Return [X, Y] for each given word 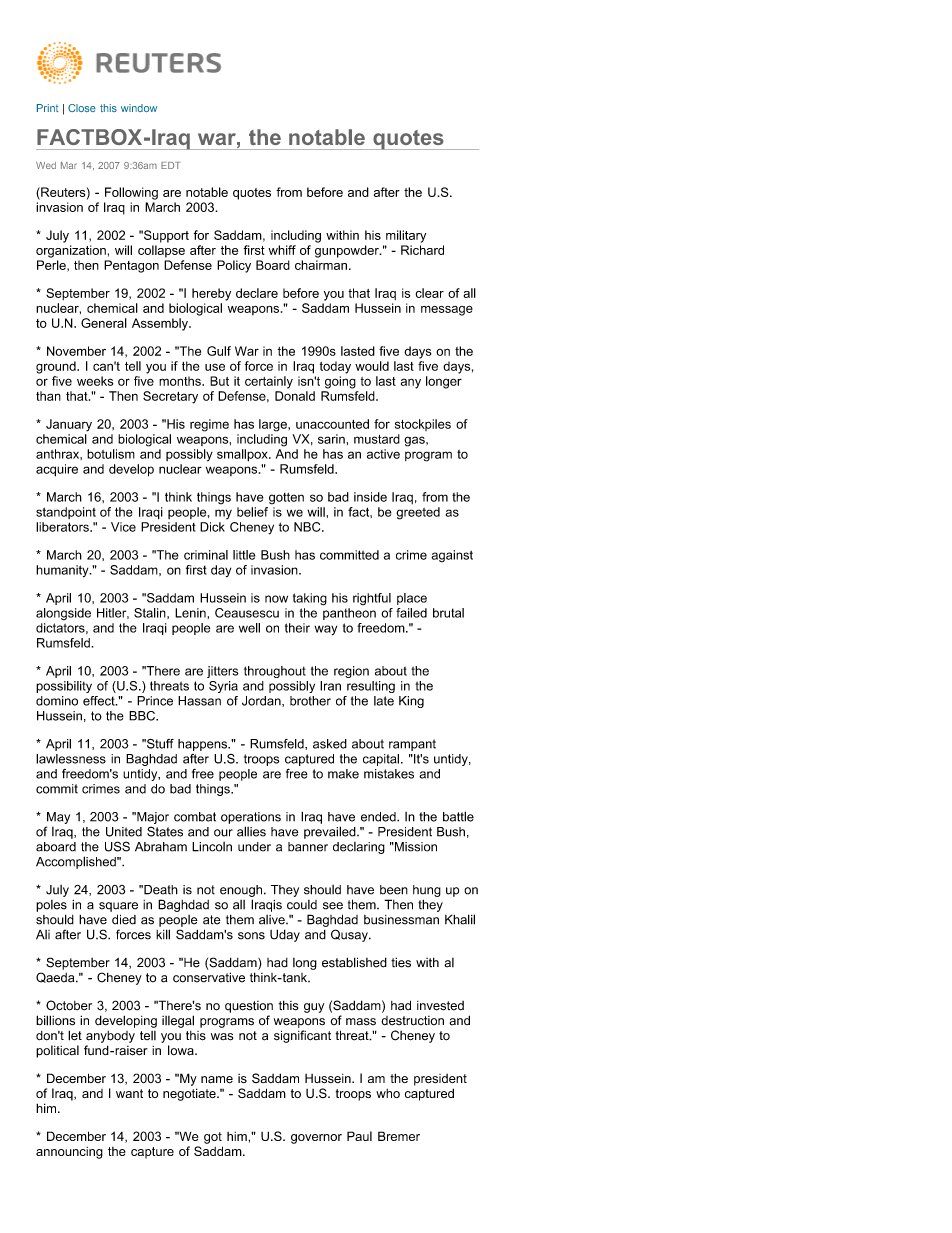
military [406, 236]
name [217, 1079]
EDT [171, 165]
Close [82, 108]
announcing [69, 1153]
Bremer [399, 1136]
